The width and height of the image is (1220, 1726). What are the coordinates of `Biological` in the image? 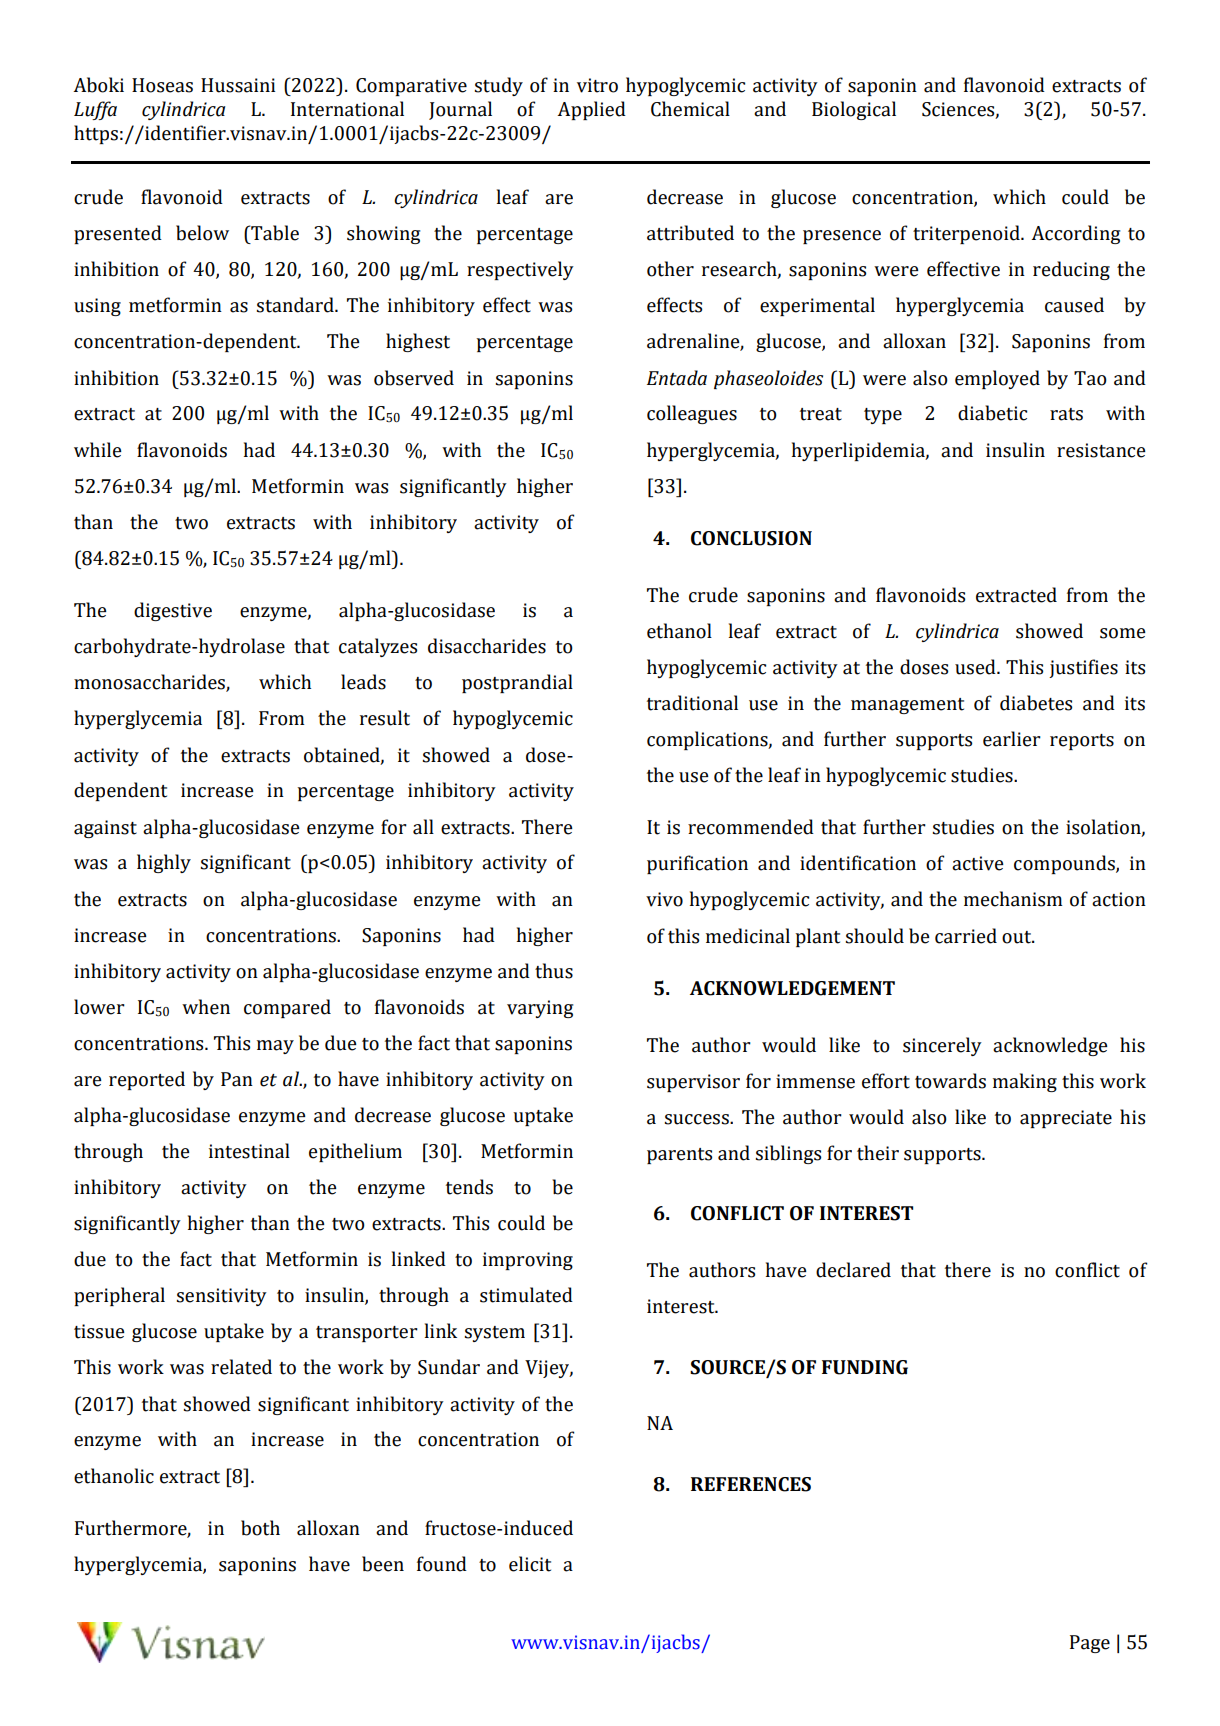 It's located at (854, 110).
